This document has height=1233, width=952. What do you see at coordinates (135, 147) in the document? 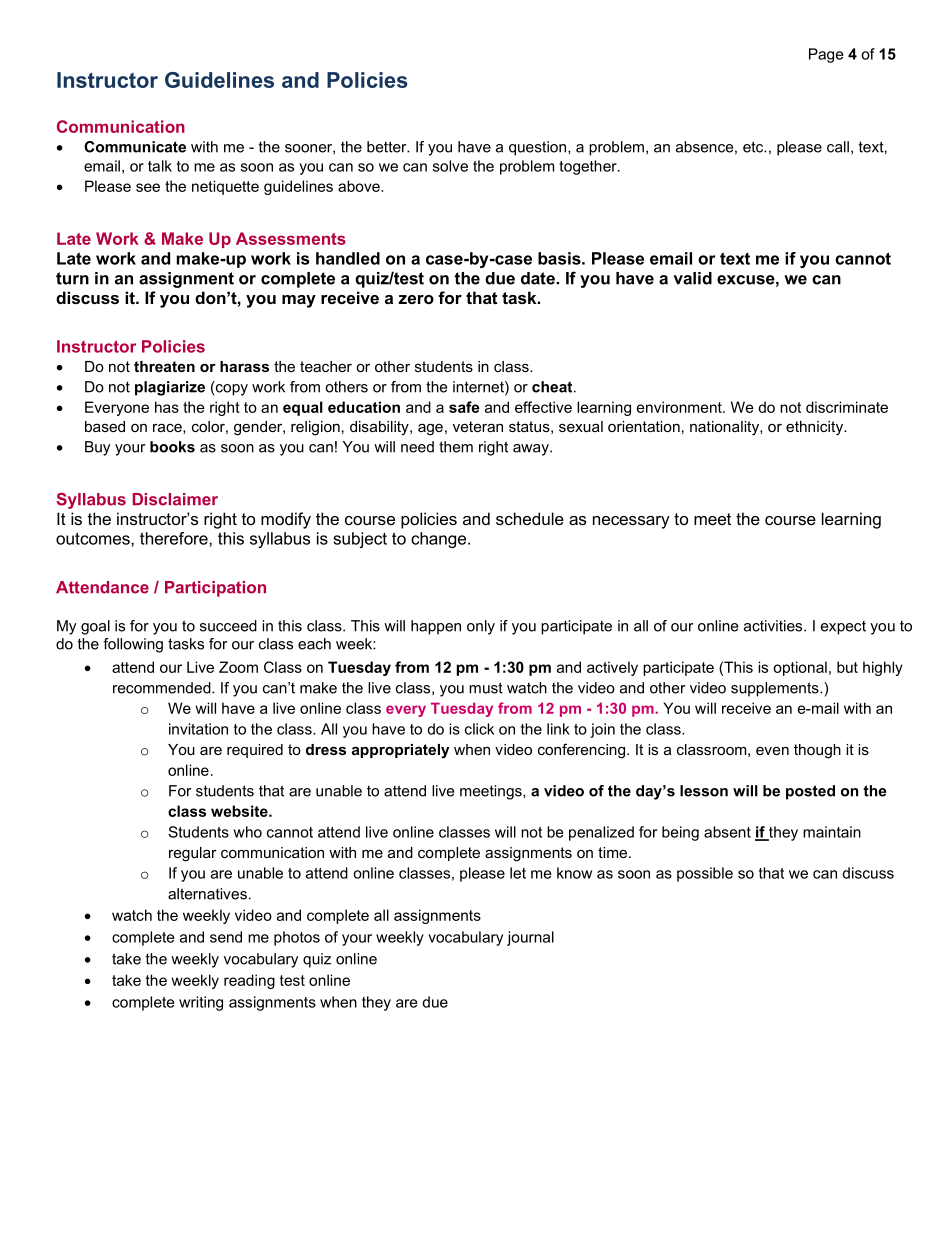
I see `Communicate` at bounding box center [135, 147].
